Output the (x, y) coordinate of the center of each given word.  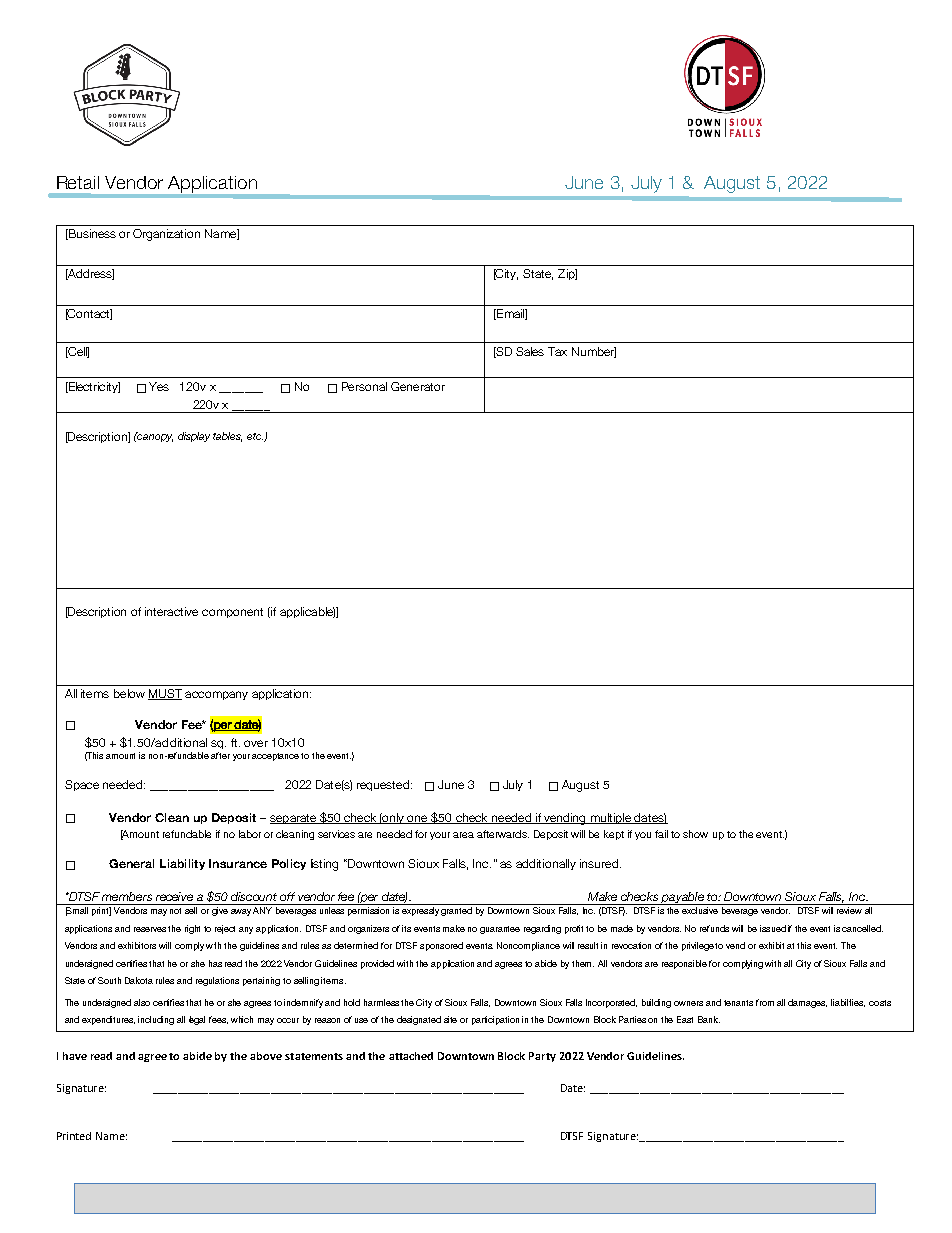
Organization (166, 235)
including (156, 1020)
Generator (418, 386)
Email (510, 314)
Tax (557, 351)
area (463, 835)
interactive (171, 611)
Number (594, 352)
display (194, 437)
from (765, 1002)
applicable (307, 612)
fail (661, 834)
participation (495, 1020)
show (695, 834)
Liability (182, 864)
